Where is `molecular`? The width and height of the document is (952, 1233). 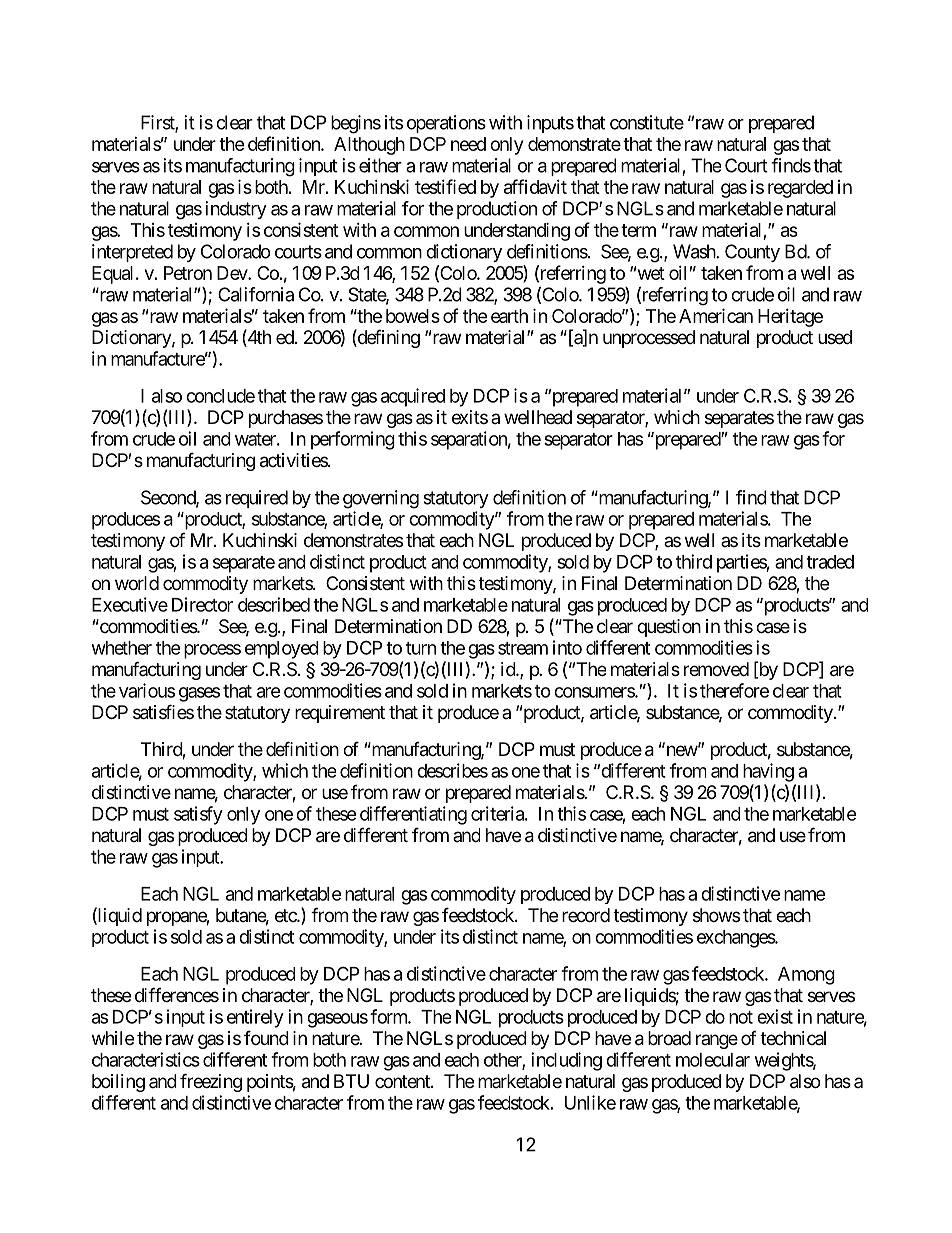 molecular is located at coordinates (713, 1060).
